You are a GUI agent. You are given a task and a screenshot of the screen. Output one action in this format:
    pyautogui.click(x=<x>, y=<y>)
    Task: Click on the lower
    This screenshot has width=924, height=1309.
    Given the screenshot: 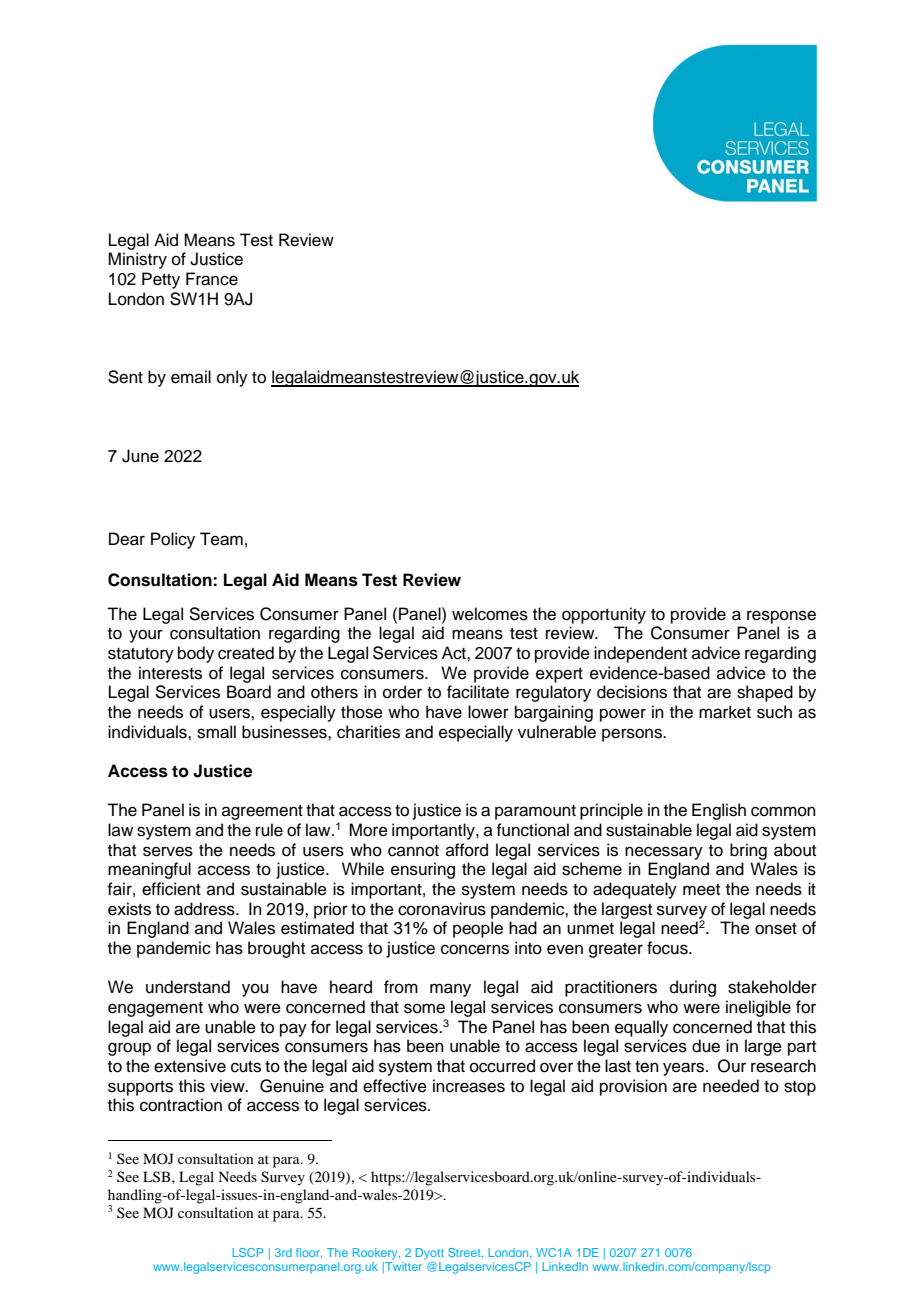 What is the action you would take?
    pyautogui.click(x=488, y=712)
